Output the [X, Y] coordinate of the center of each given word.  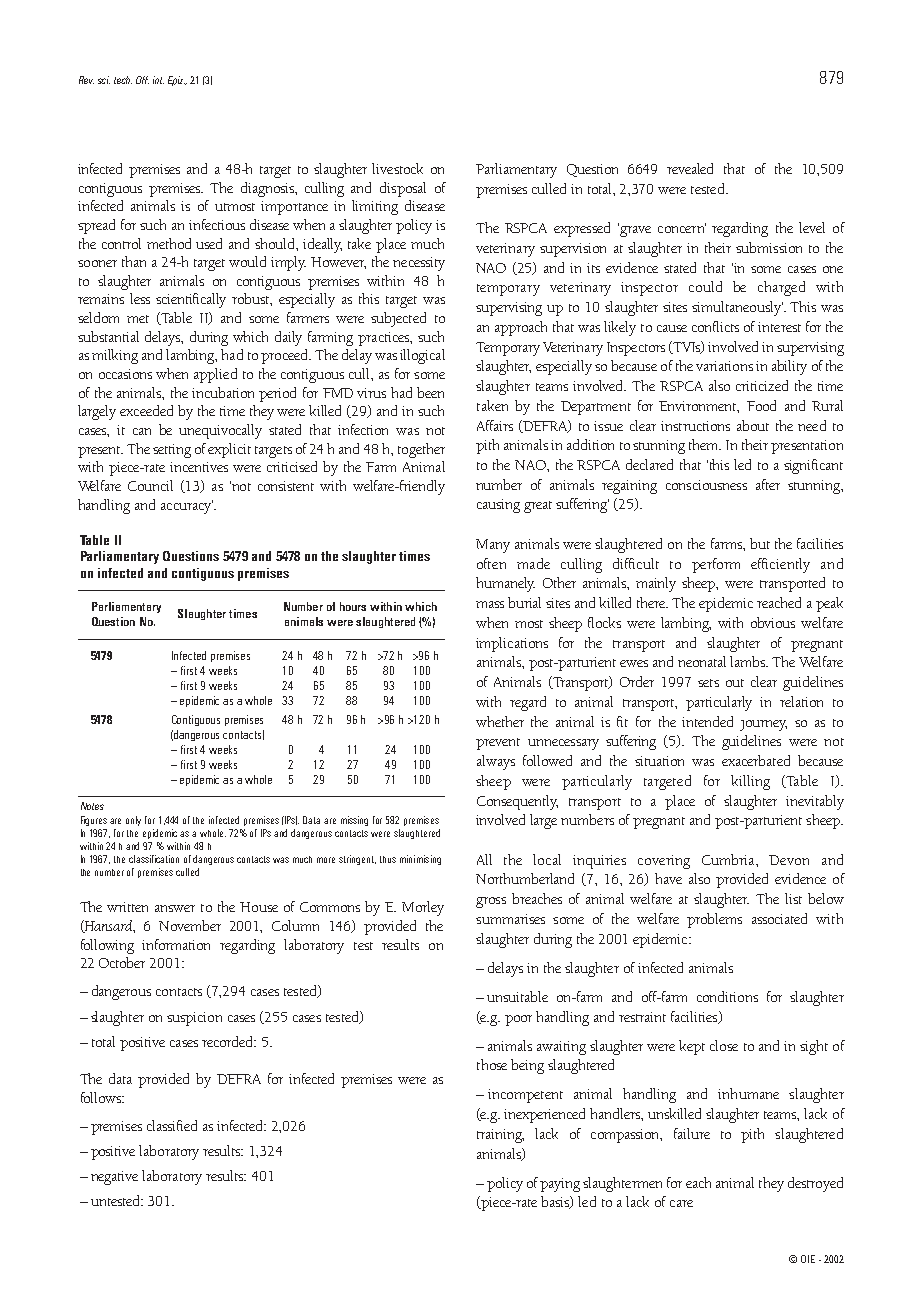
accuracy [187, 507]
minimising [420, 860]
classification [154, 859]
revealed [690, 168]
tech [123, 80]
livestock [397, 168]
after [768, 484]
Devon [789, 860]
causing [498, 506]
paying [560, 1185]
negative [114, 1178]
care [681, 1203]
